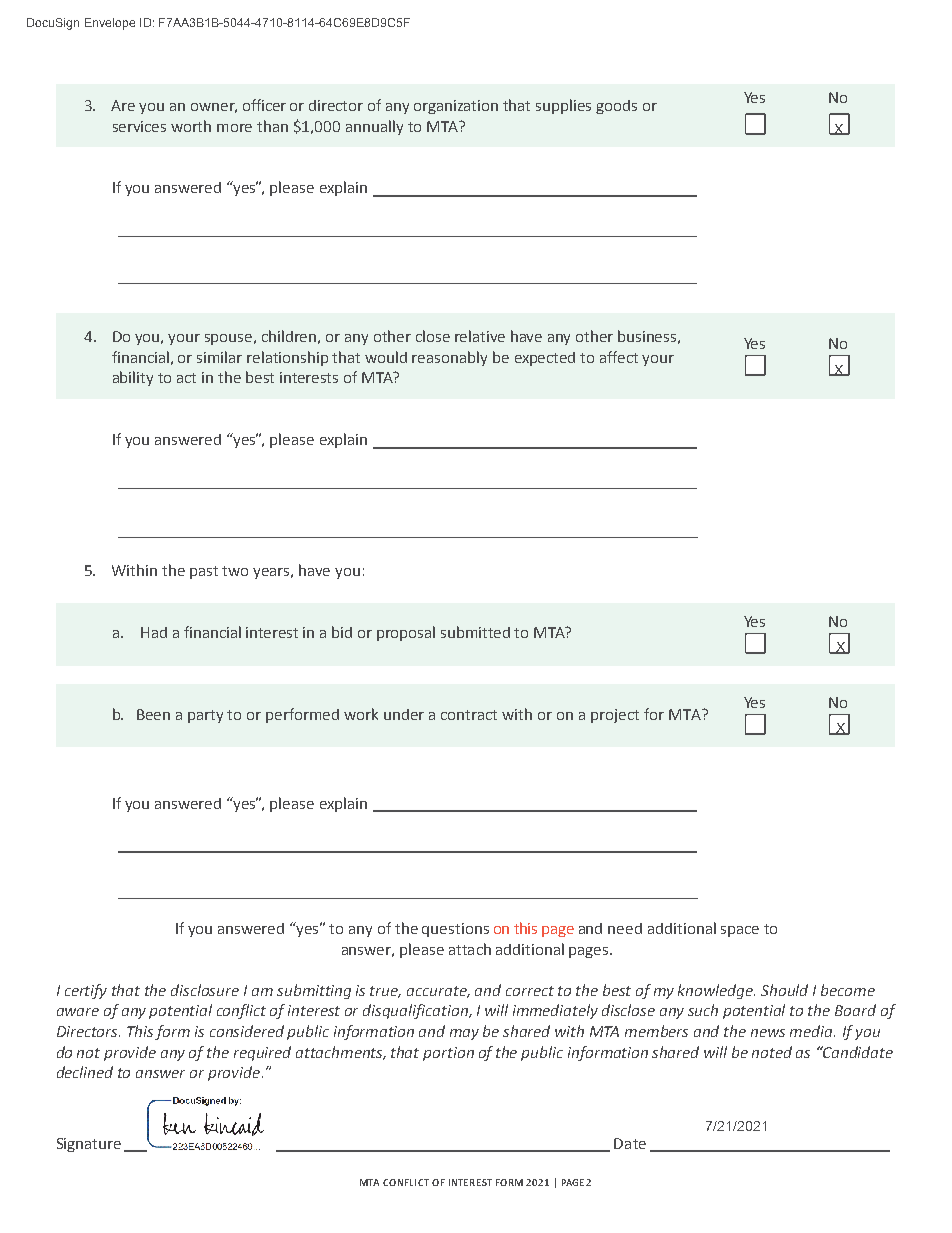  What do you see at coordinates (154, 632) in the image?
I see `Had` at bounding box center [154, 632].
